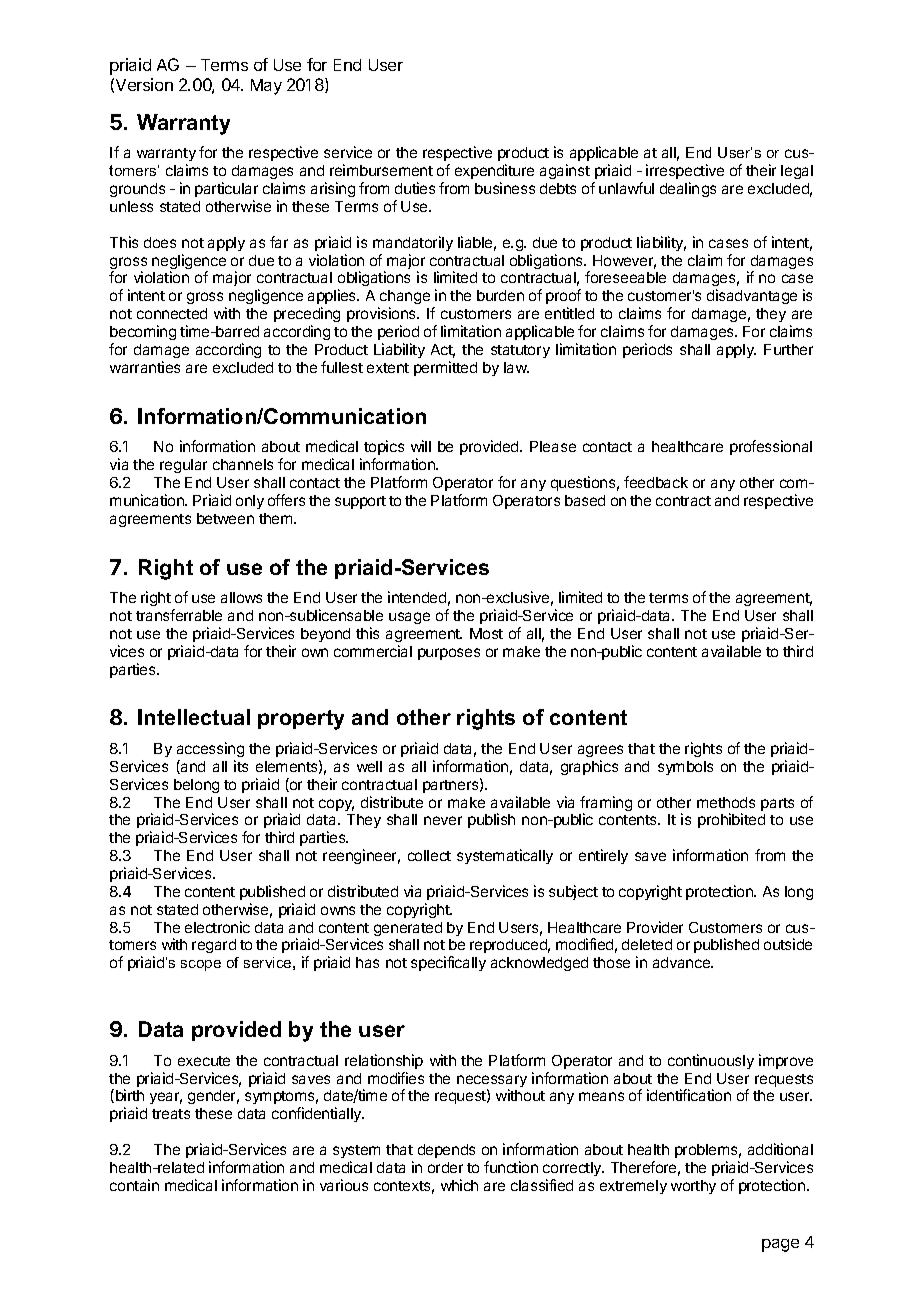  What do you see at coordinates (134, 1185) in the screenshot?
I see `contain` at bounding box center [134, 1185].
